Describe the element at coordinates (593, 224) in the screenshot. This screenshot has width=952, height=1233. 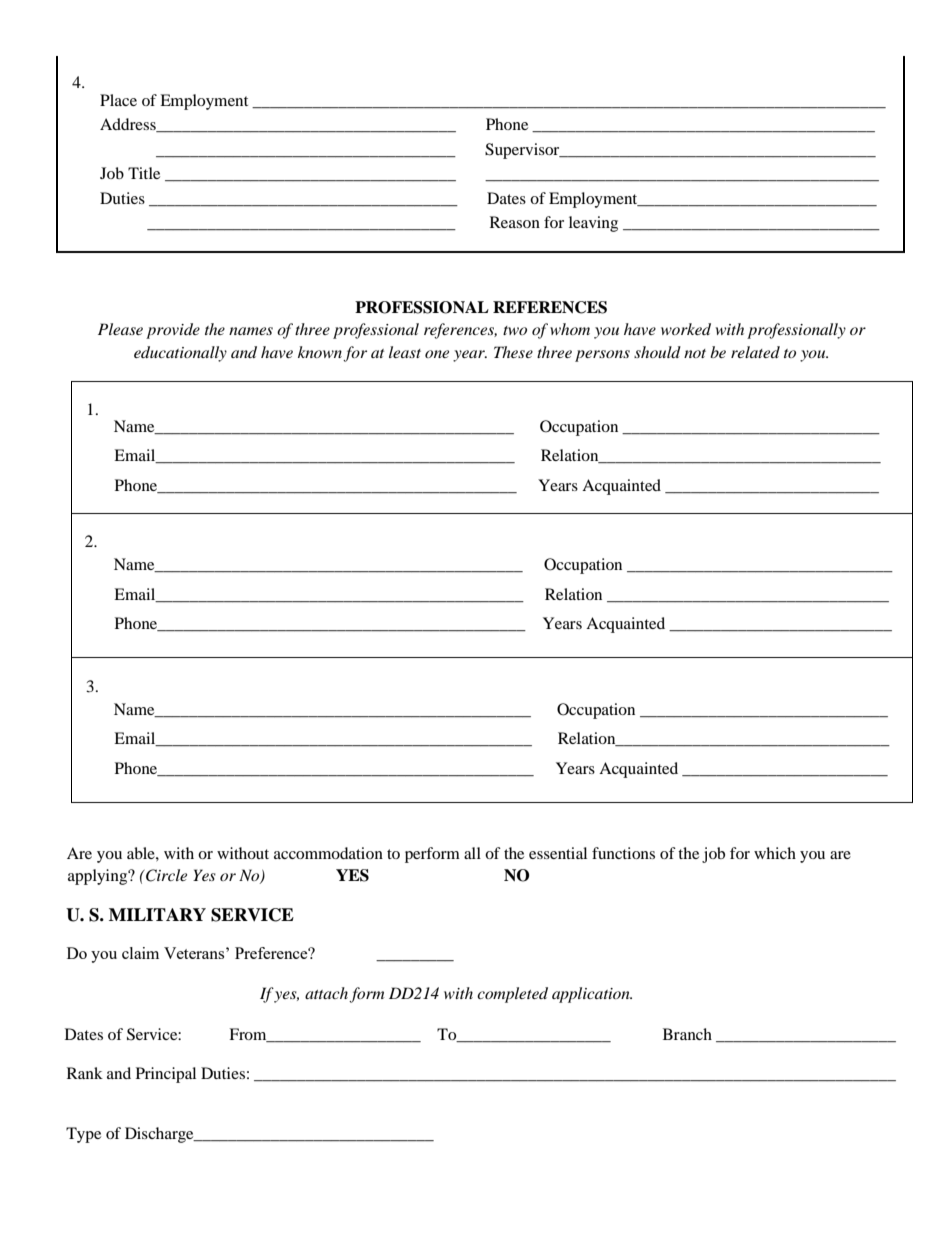
I see `leaving` at that location.
